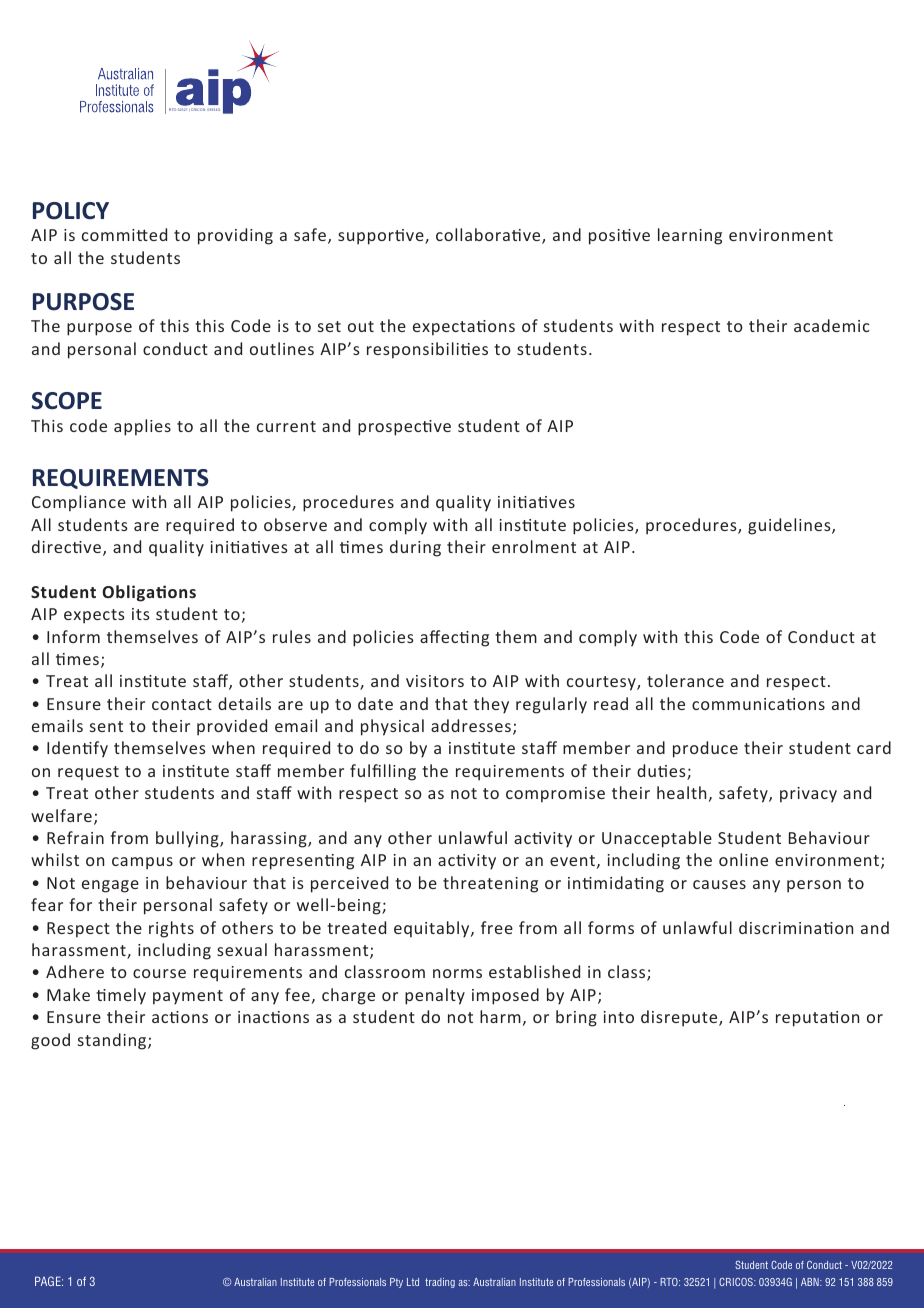  Describe the element at coordinates (440, 1283) in the image. I see `trading` at that location.
